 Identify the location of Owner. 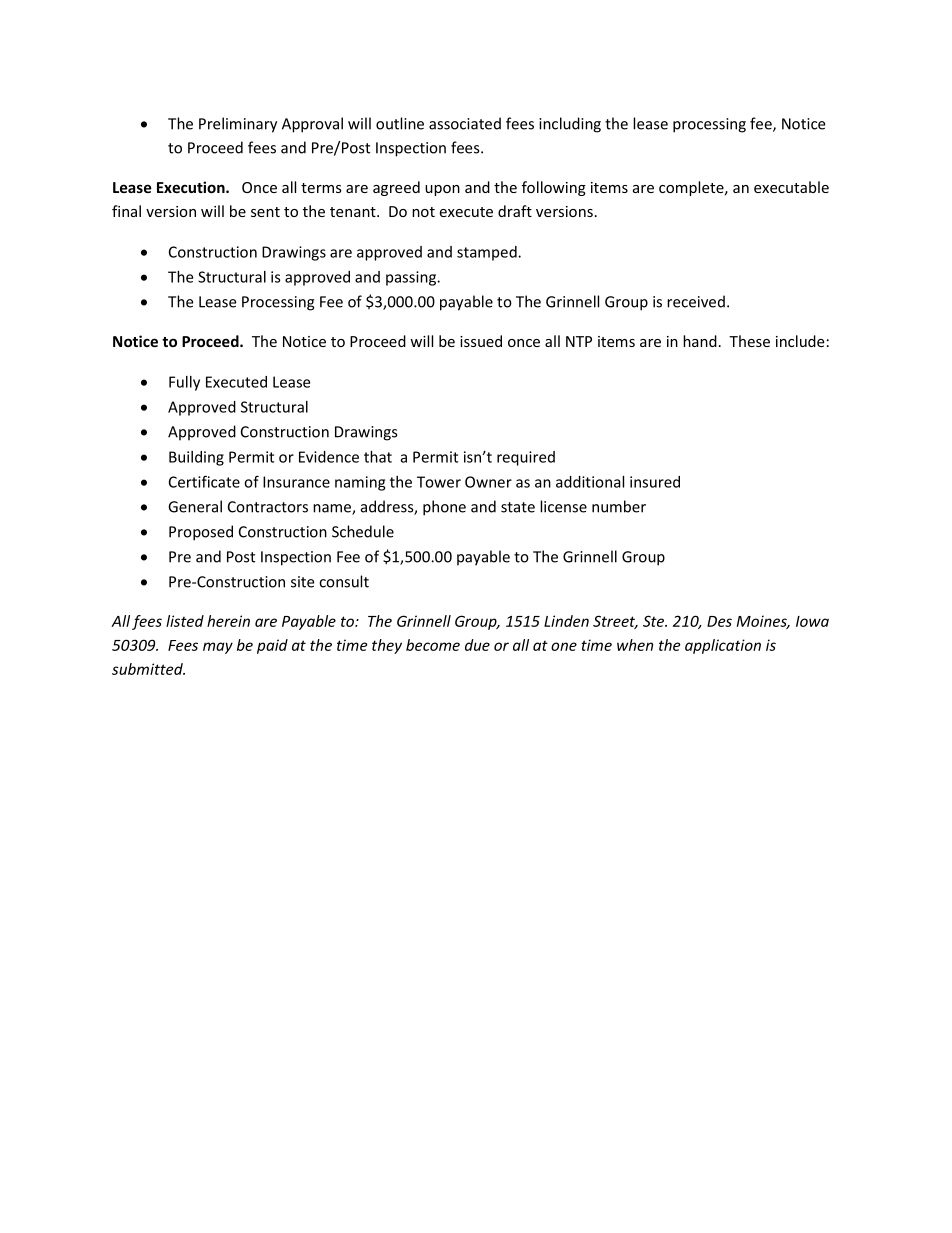
(488, 482).
